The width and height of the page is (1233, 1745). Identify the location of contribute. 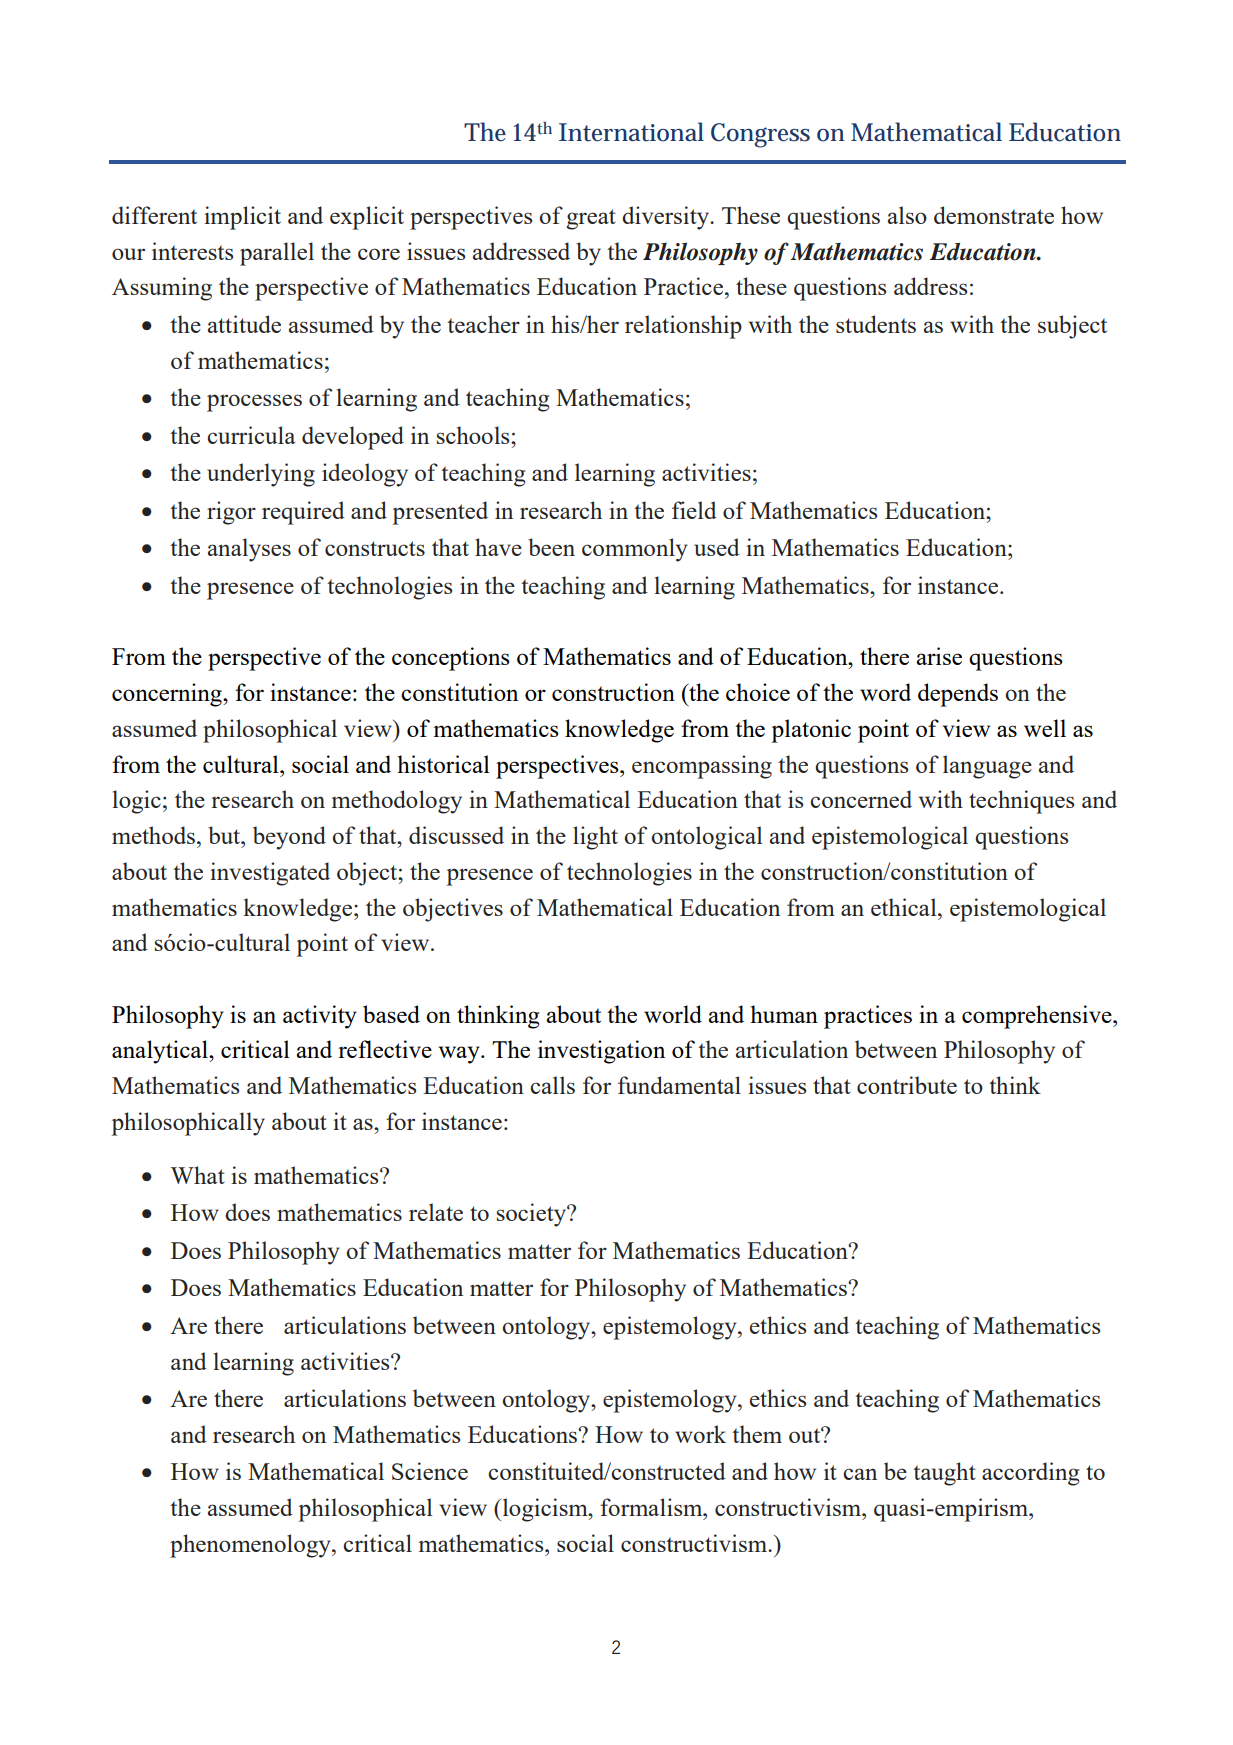
(907, 1085).
